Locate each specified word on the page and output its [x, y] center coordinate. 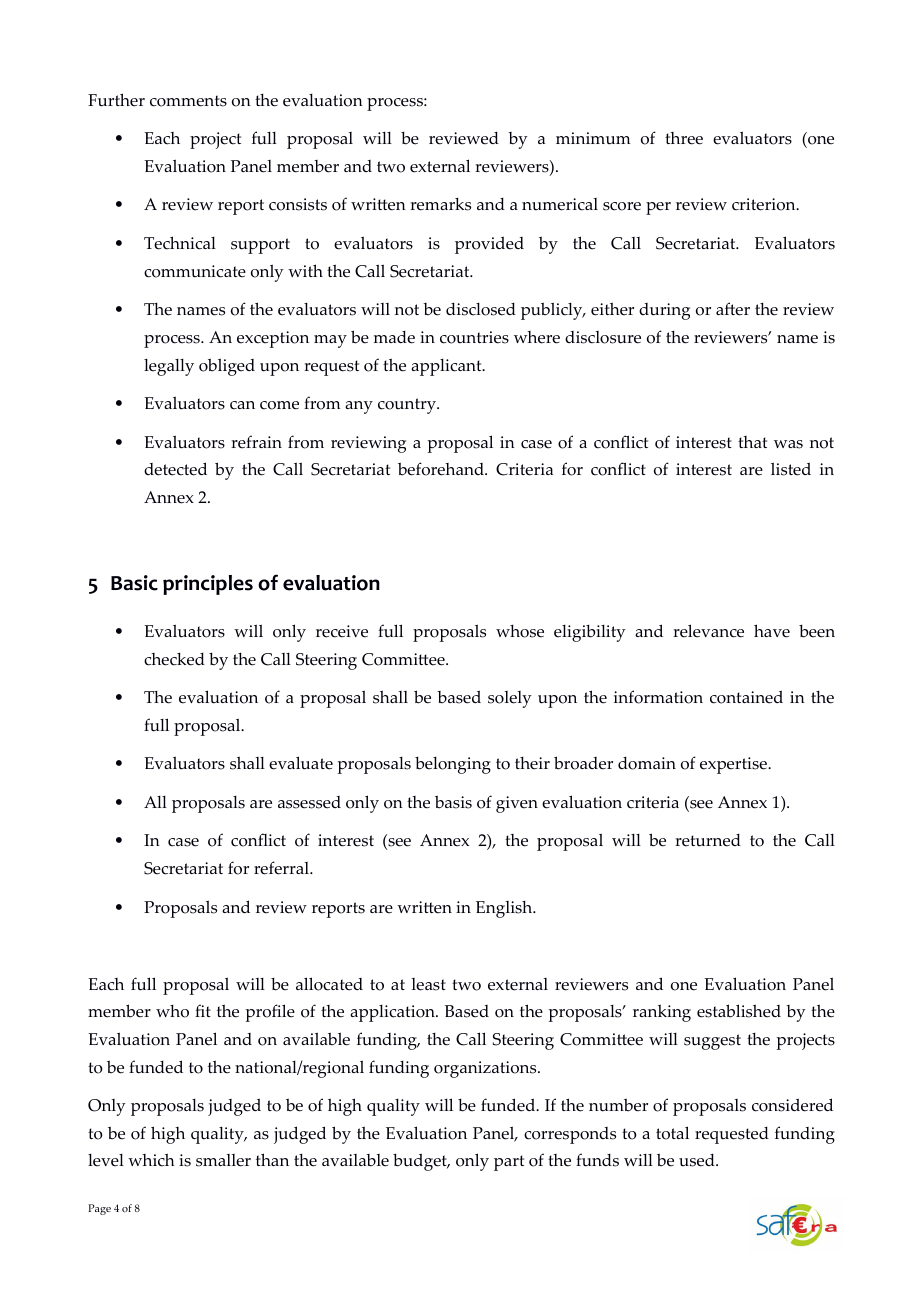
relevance [708, 631]
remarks [440, 204]
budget [421, 1162]
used [698, 1160]
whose [520, 631]
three [684, 138]
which [151, 1160]
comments [188, 101]
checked [174, 659]
